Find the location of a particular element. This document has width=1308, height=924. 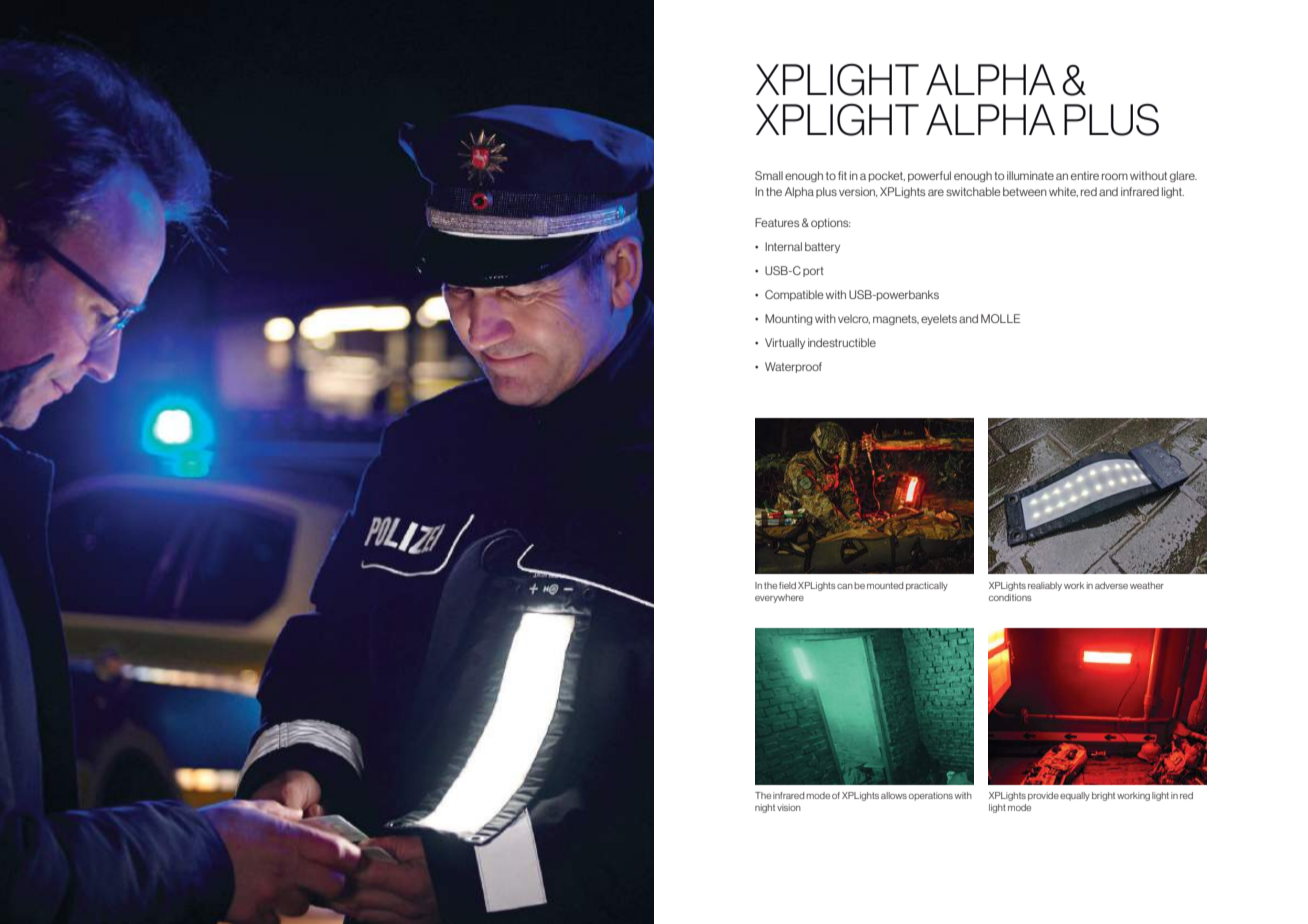

operations is located at coordinates (931, 796).
